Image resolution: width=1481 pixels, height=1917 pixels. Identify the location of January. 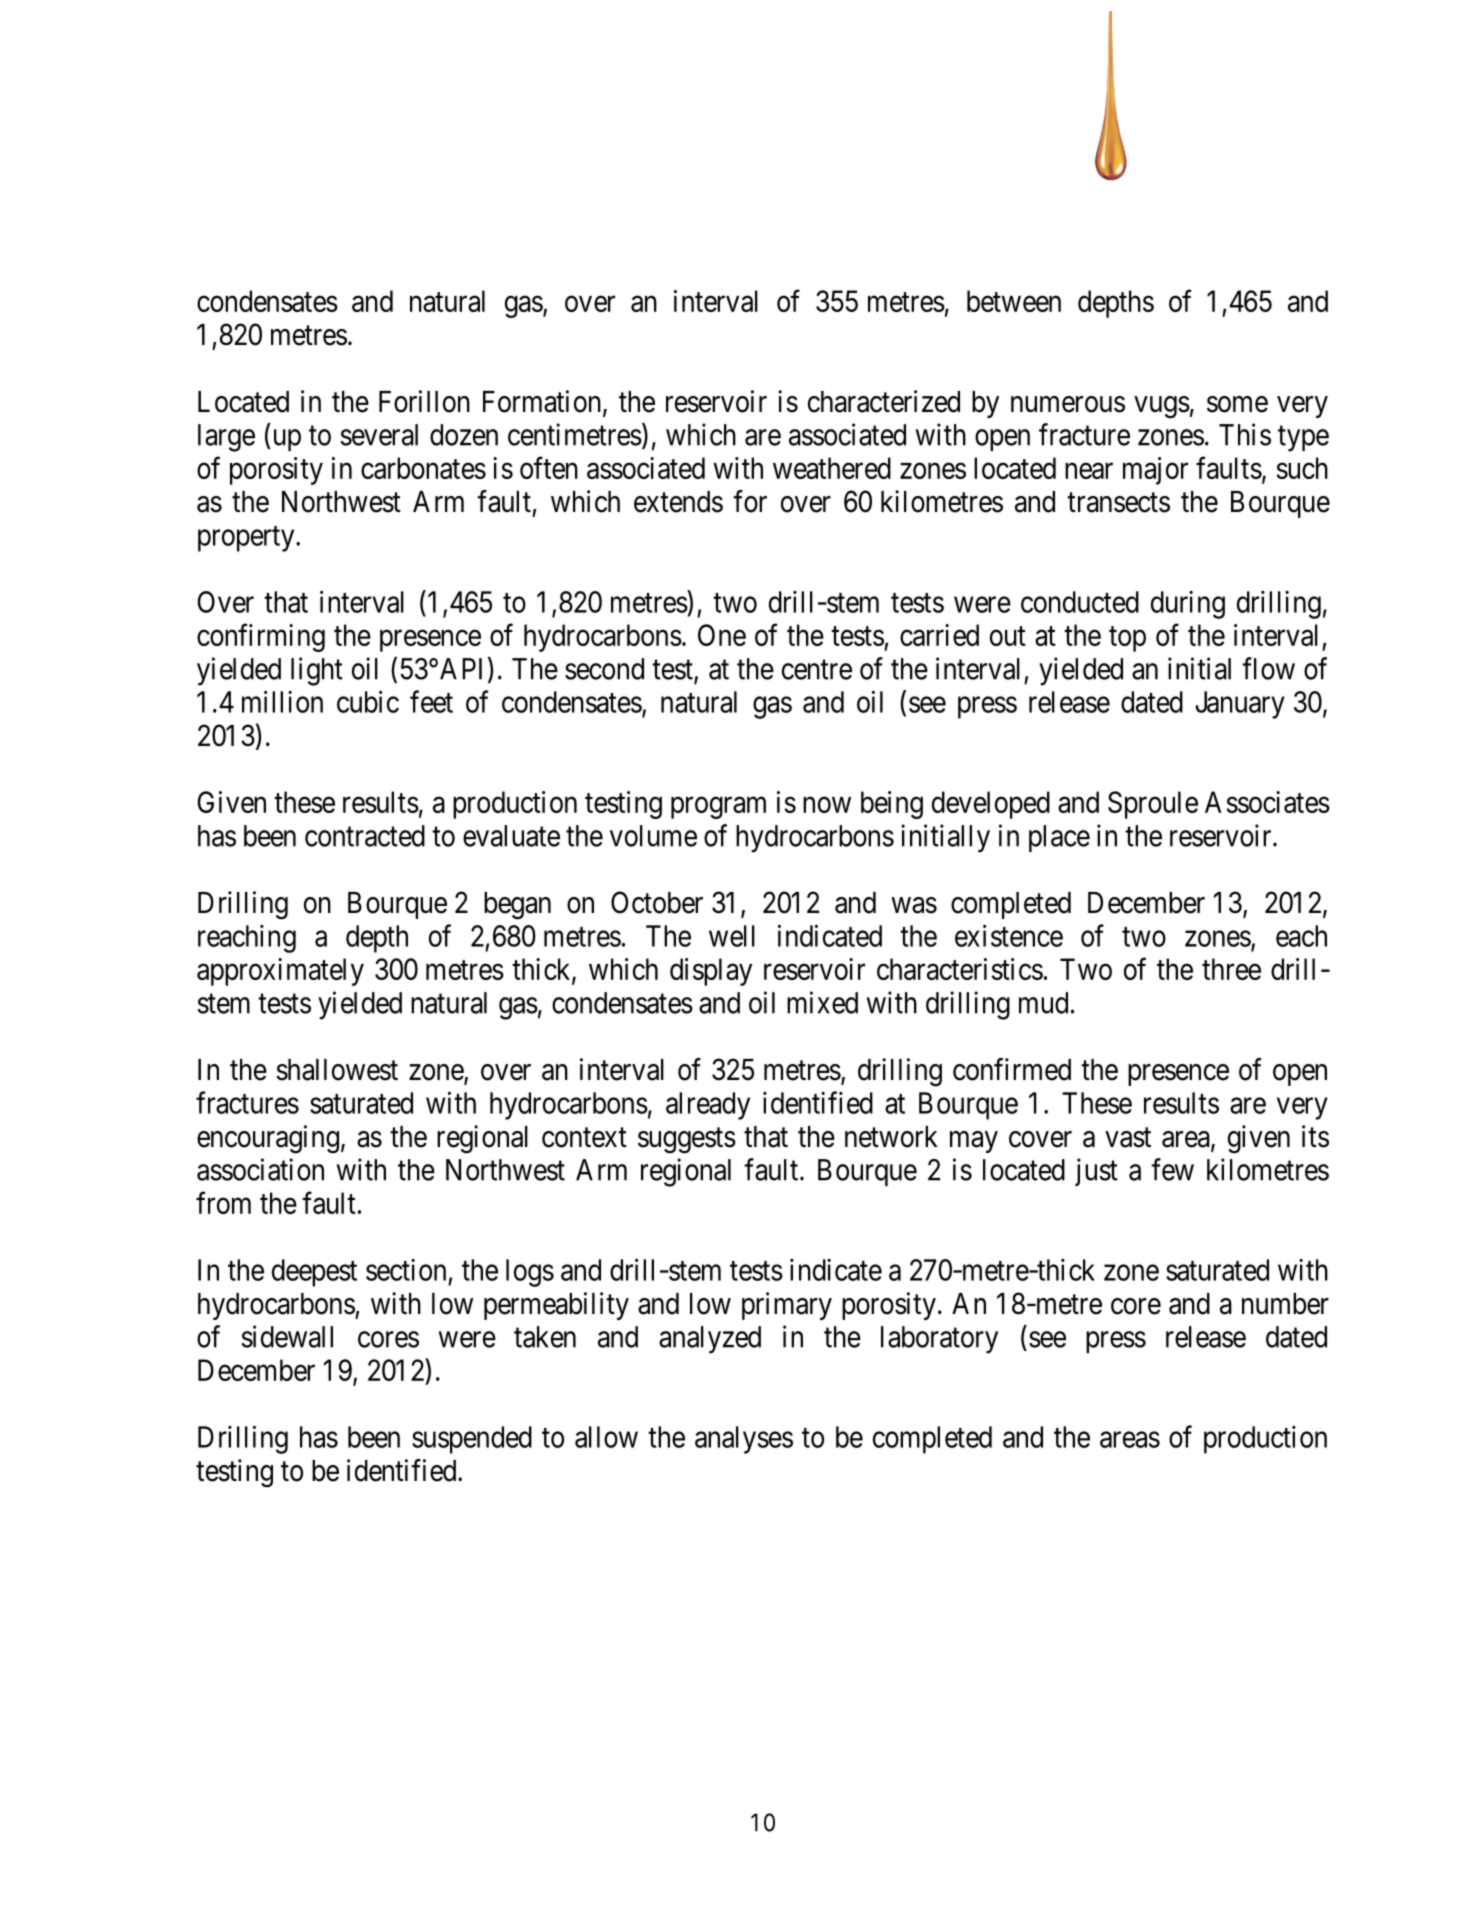
(1240, 705).
